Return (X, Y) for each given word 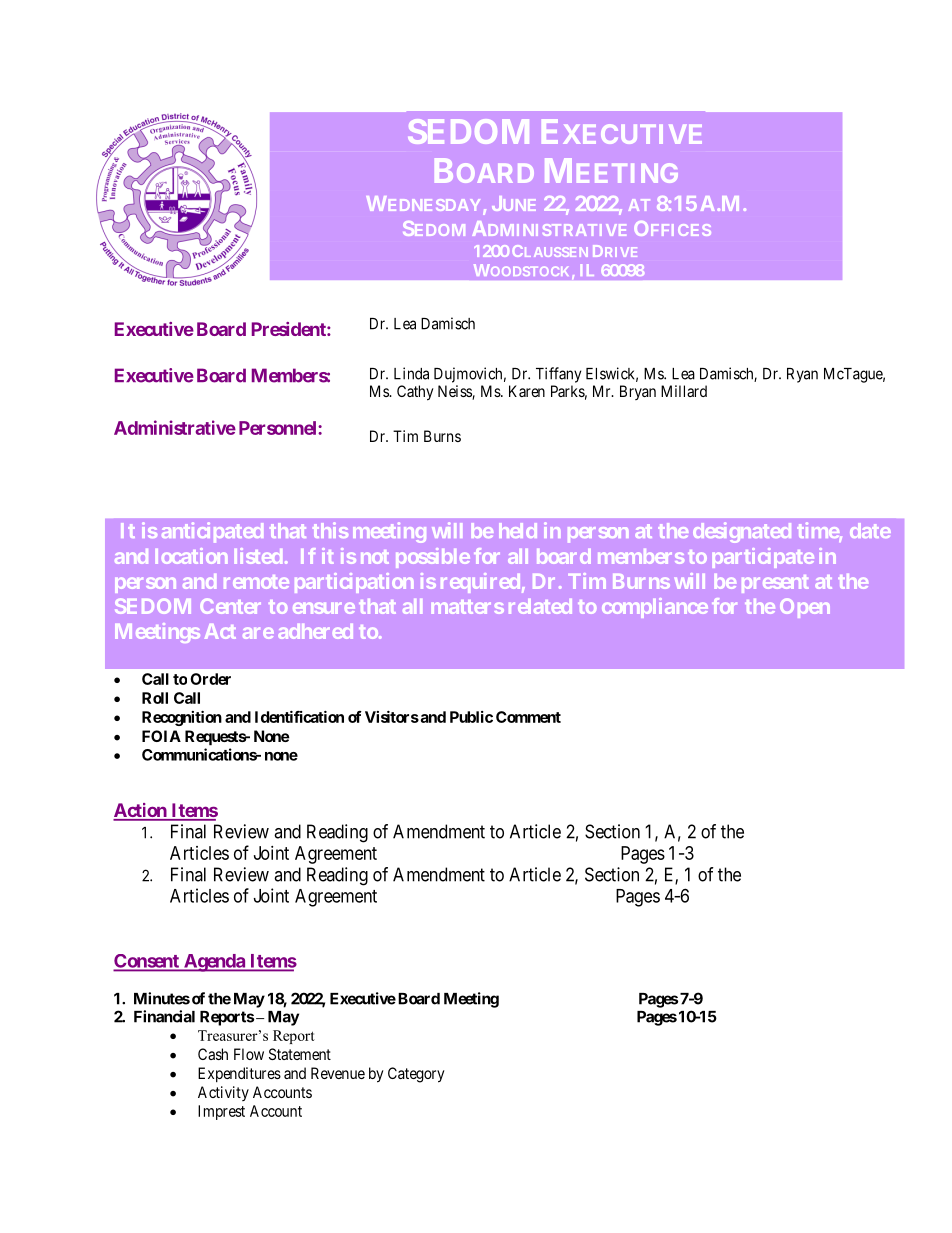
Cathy (415, 393)
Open (805, 608)
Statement (300, 1054)
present (775, 584)
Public (471, 717)
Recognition (182, 718)
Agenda (214, 963)
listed (258, 556)
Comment (528, 717)
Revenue (338, 1073)
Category (416, 1075)
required (480, 583)
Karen (527, 391)
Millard (684, 391)
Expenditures (239, 1074)
